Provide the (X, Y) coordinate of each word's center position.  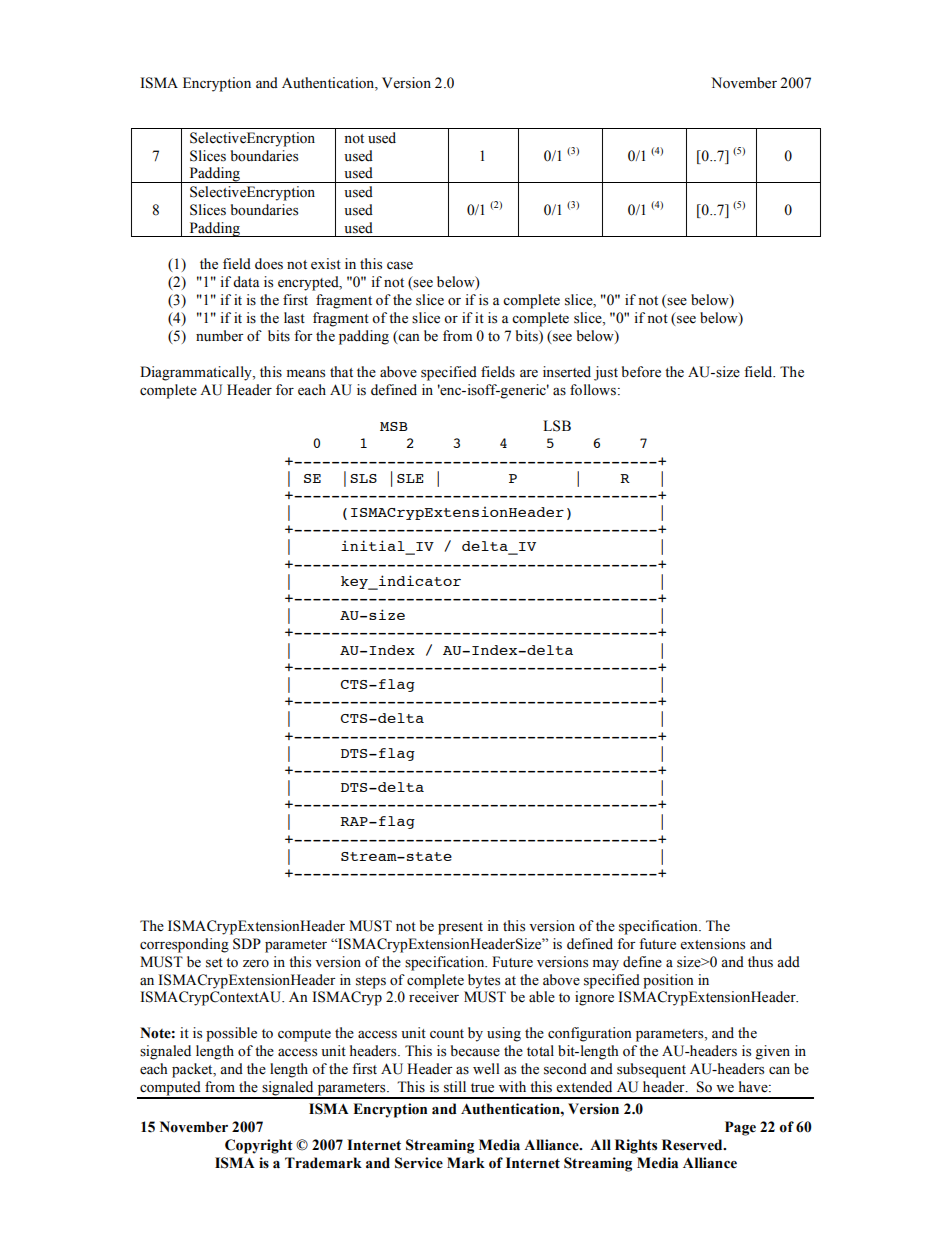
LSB (557, 426)
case (400, 266)
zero (256, 964)
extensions (712, 944)
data (246, 282)
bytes (484, 981)
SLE (410, 478)
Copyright (259, 1146)
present (460, 928)
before (641, 372)
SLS (363, 478)
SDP (247, 944)
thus (760, 962)
